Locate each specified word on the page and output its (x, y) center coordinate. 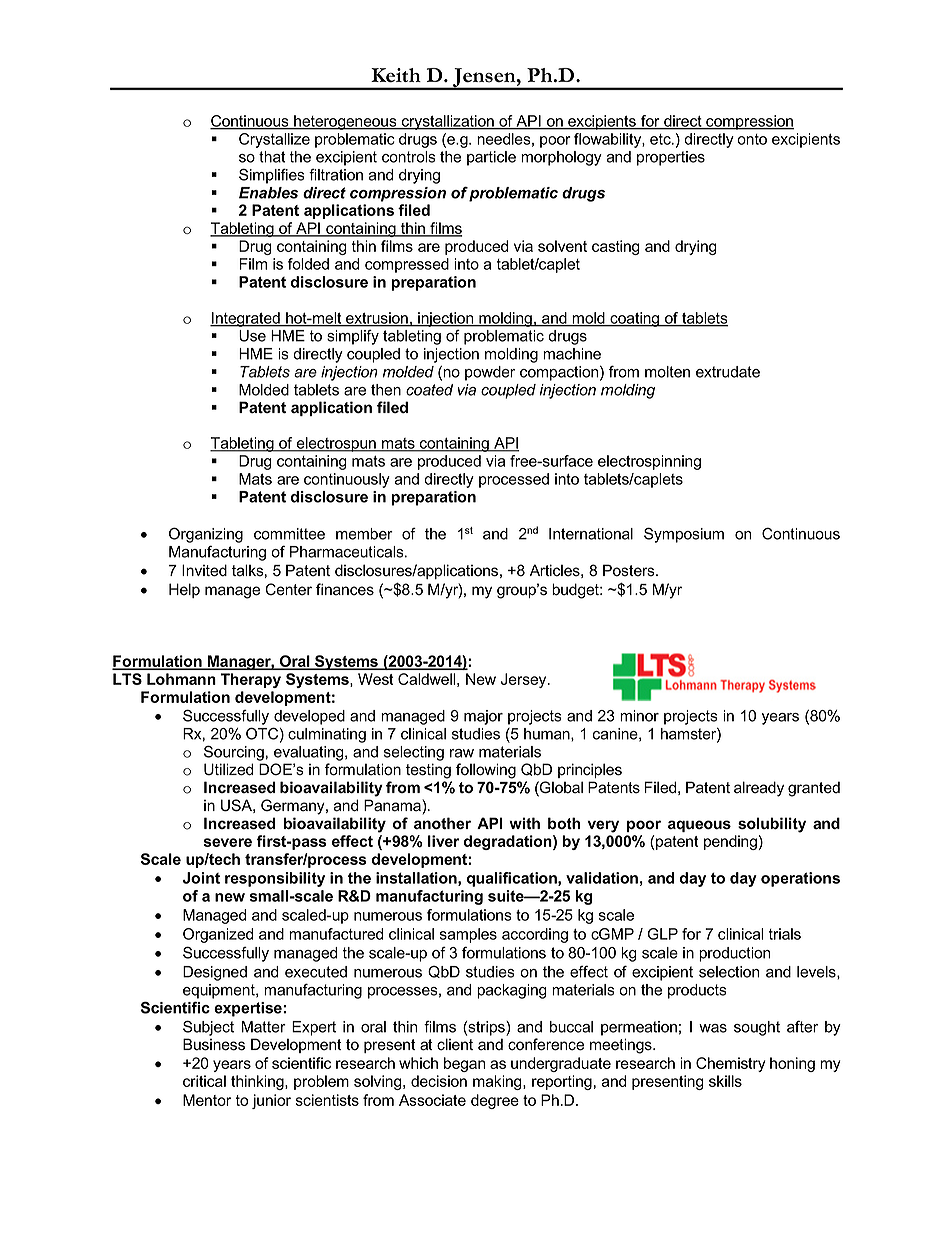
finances (345, 589)
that (272, 157)
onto (752, 139)
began (464, 1064)
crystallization (447, 122)
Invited (204, 570)
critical (204, 1081)
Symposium (684, 535)
